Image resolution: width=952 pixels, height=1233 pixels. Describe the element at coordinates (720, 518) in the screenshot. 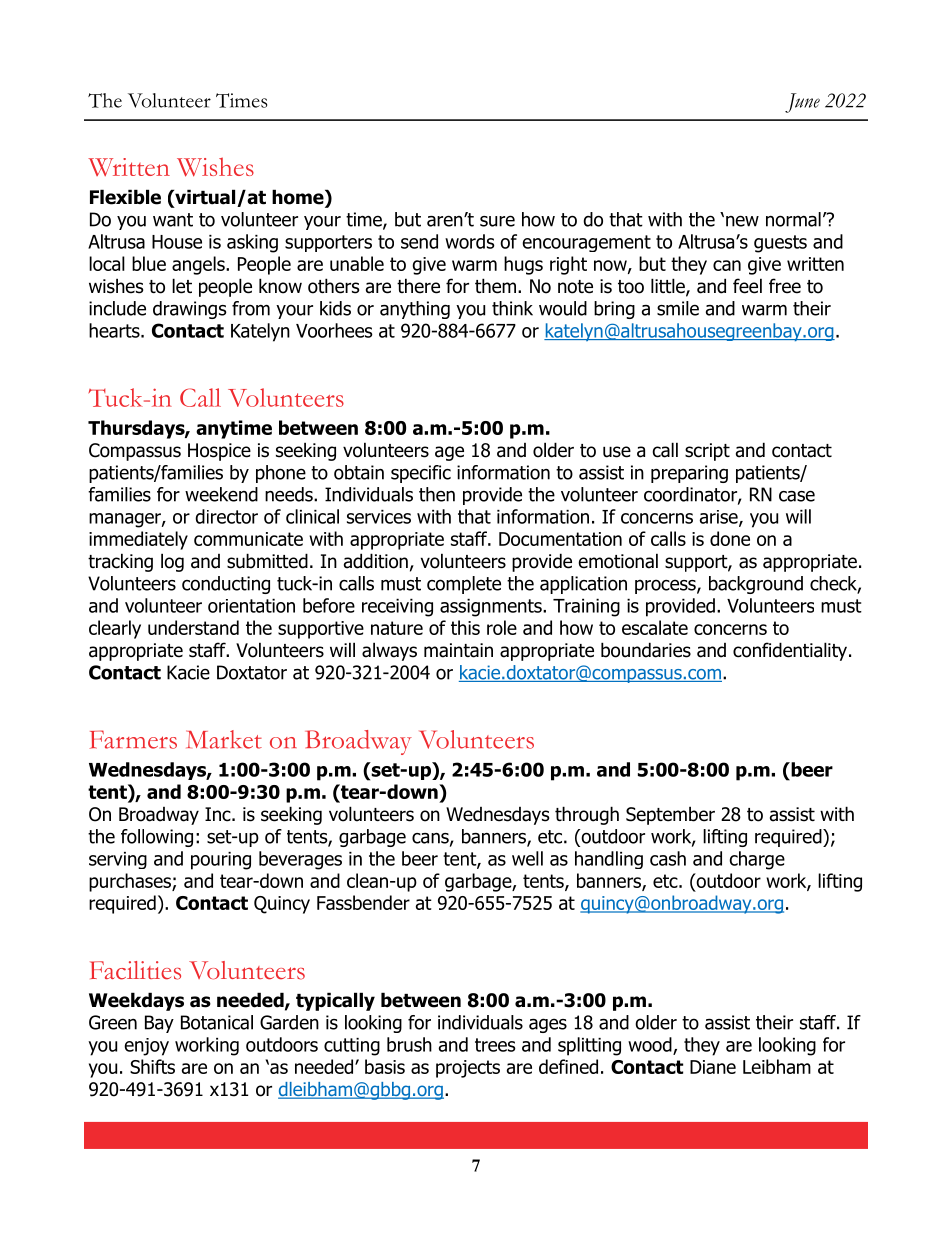

I see `arise` at that location.
